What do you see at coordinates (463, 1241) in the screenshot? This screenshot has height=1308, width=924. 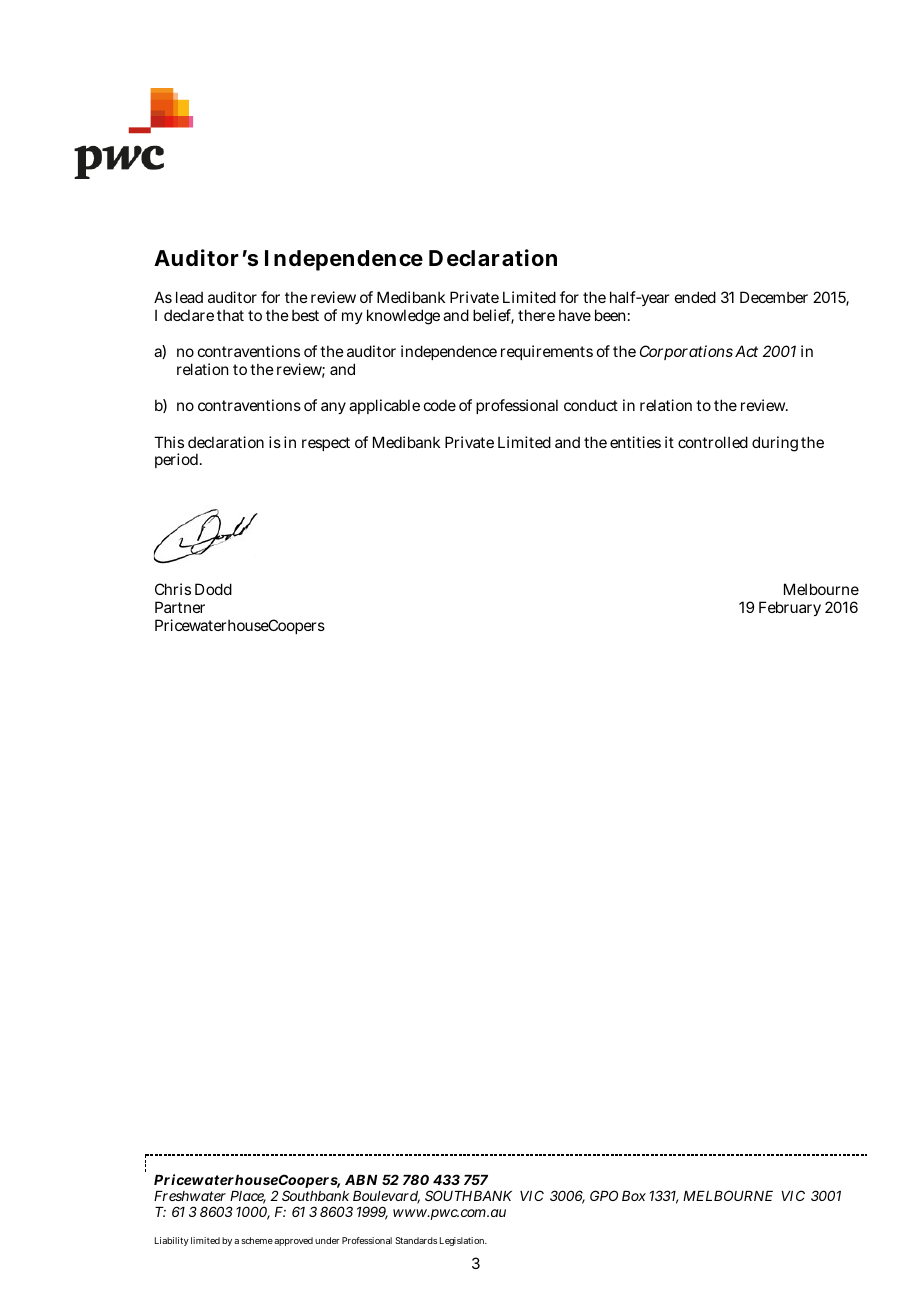 I see `Legislation` at bounding box center [463, 1241].
